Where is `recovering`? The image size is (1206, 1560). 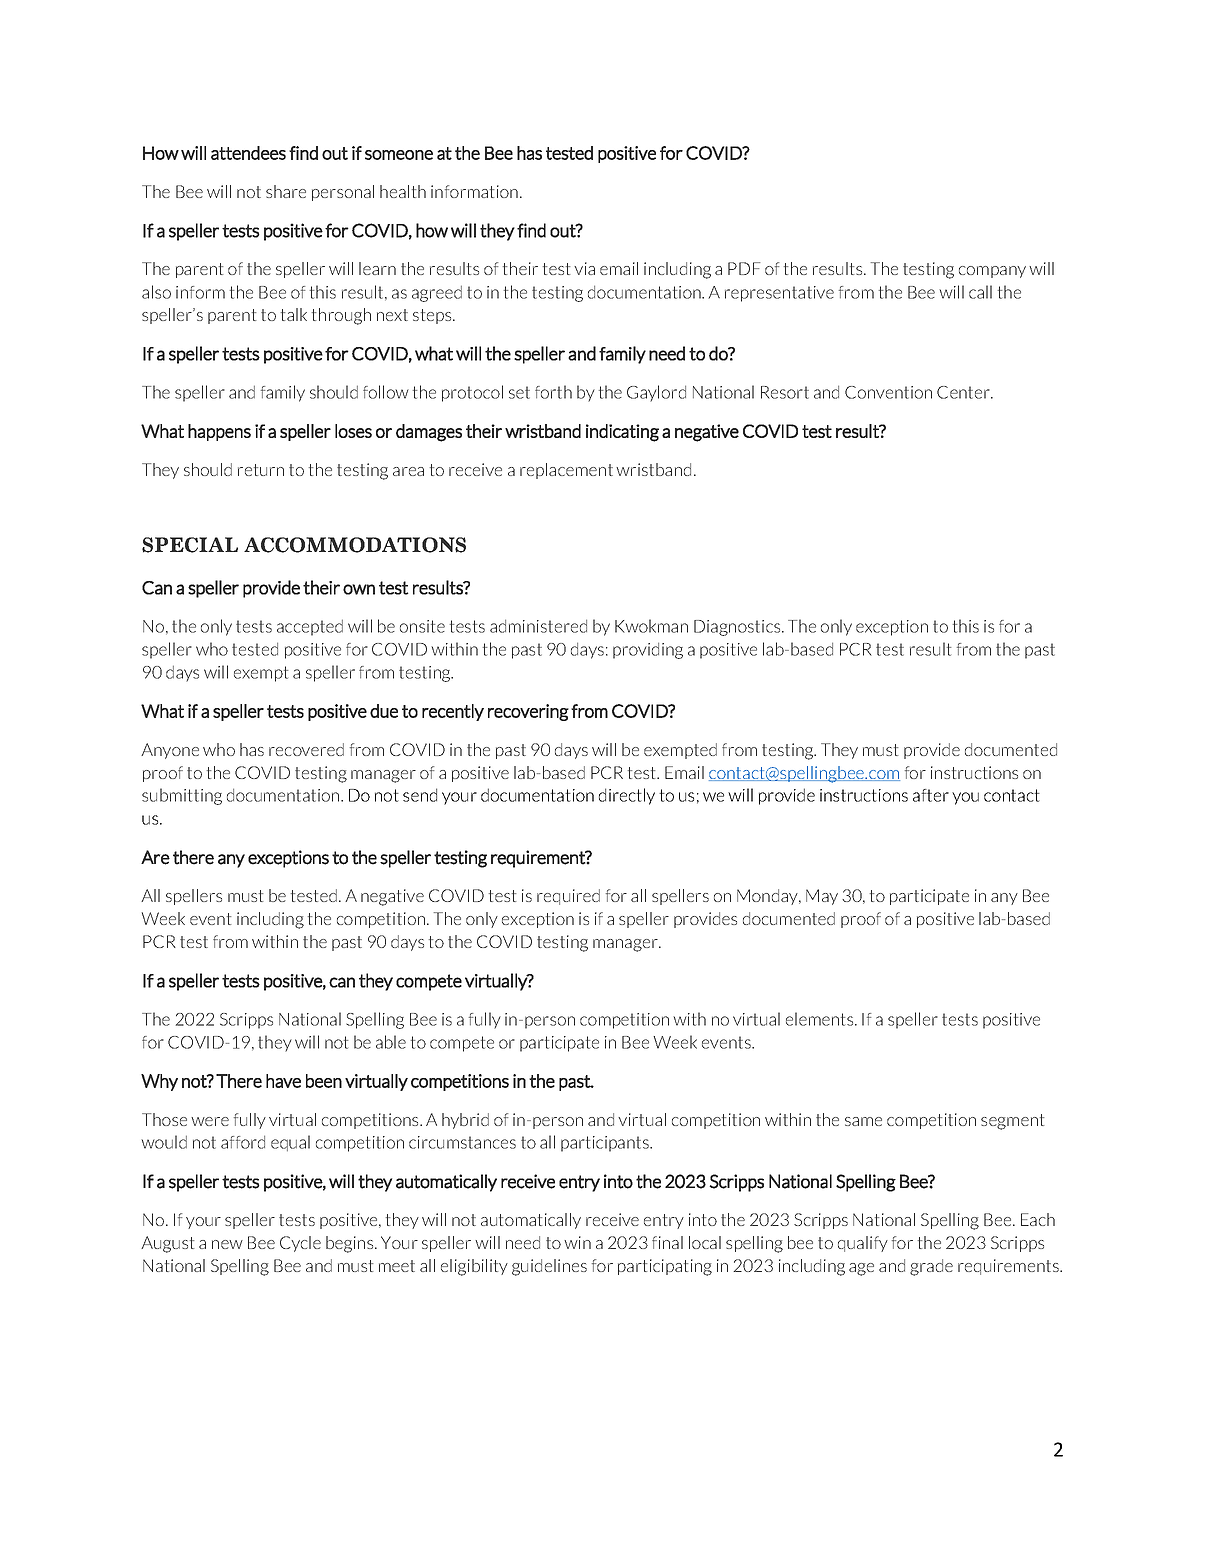
recovering is located at coordinates (528, 712).
